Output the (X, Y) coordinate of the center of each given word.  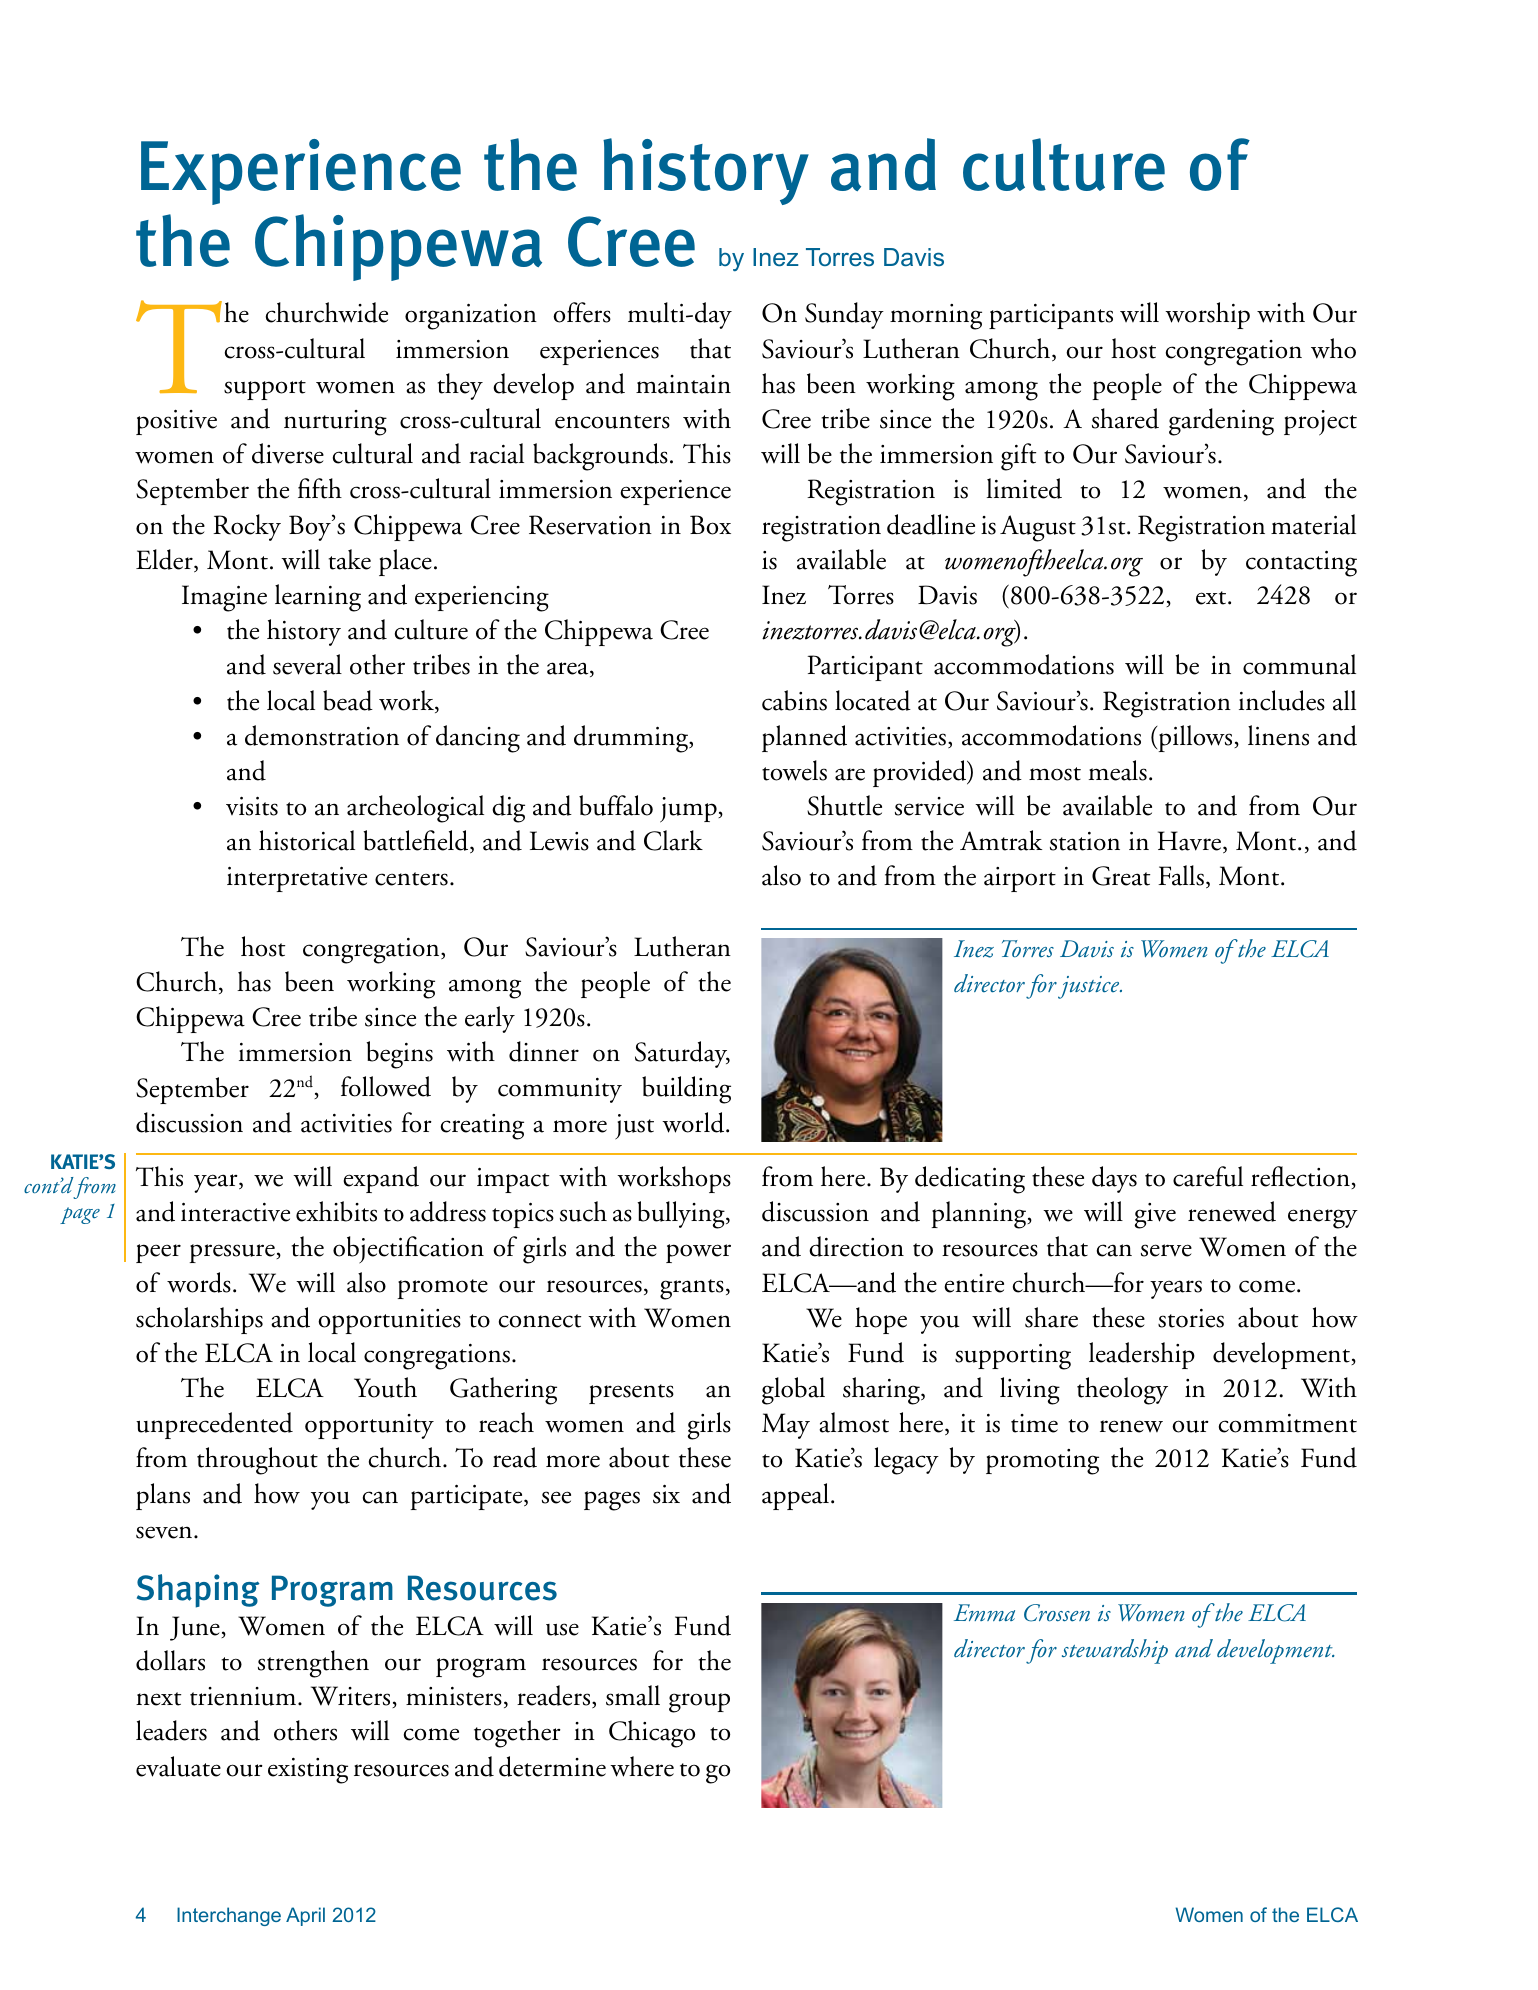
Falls (1181, 875)
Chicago (652, 1734)
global (793, 1391)
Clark (673, 840)
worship (1207, 315)
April (305, 1916)
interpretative (297, 879)
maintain (683, 384)
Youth (385, 1387)
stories (1191, 1318)
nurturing (335, 423)
